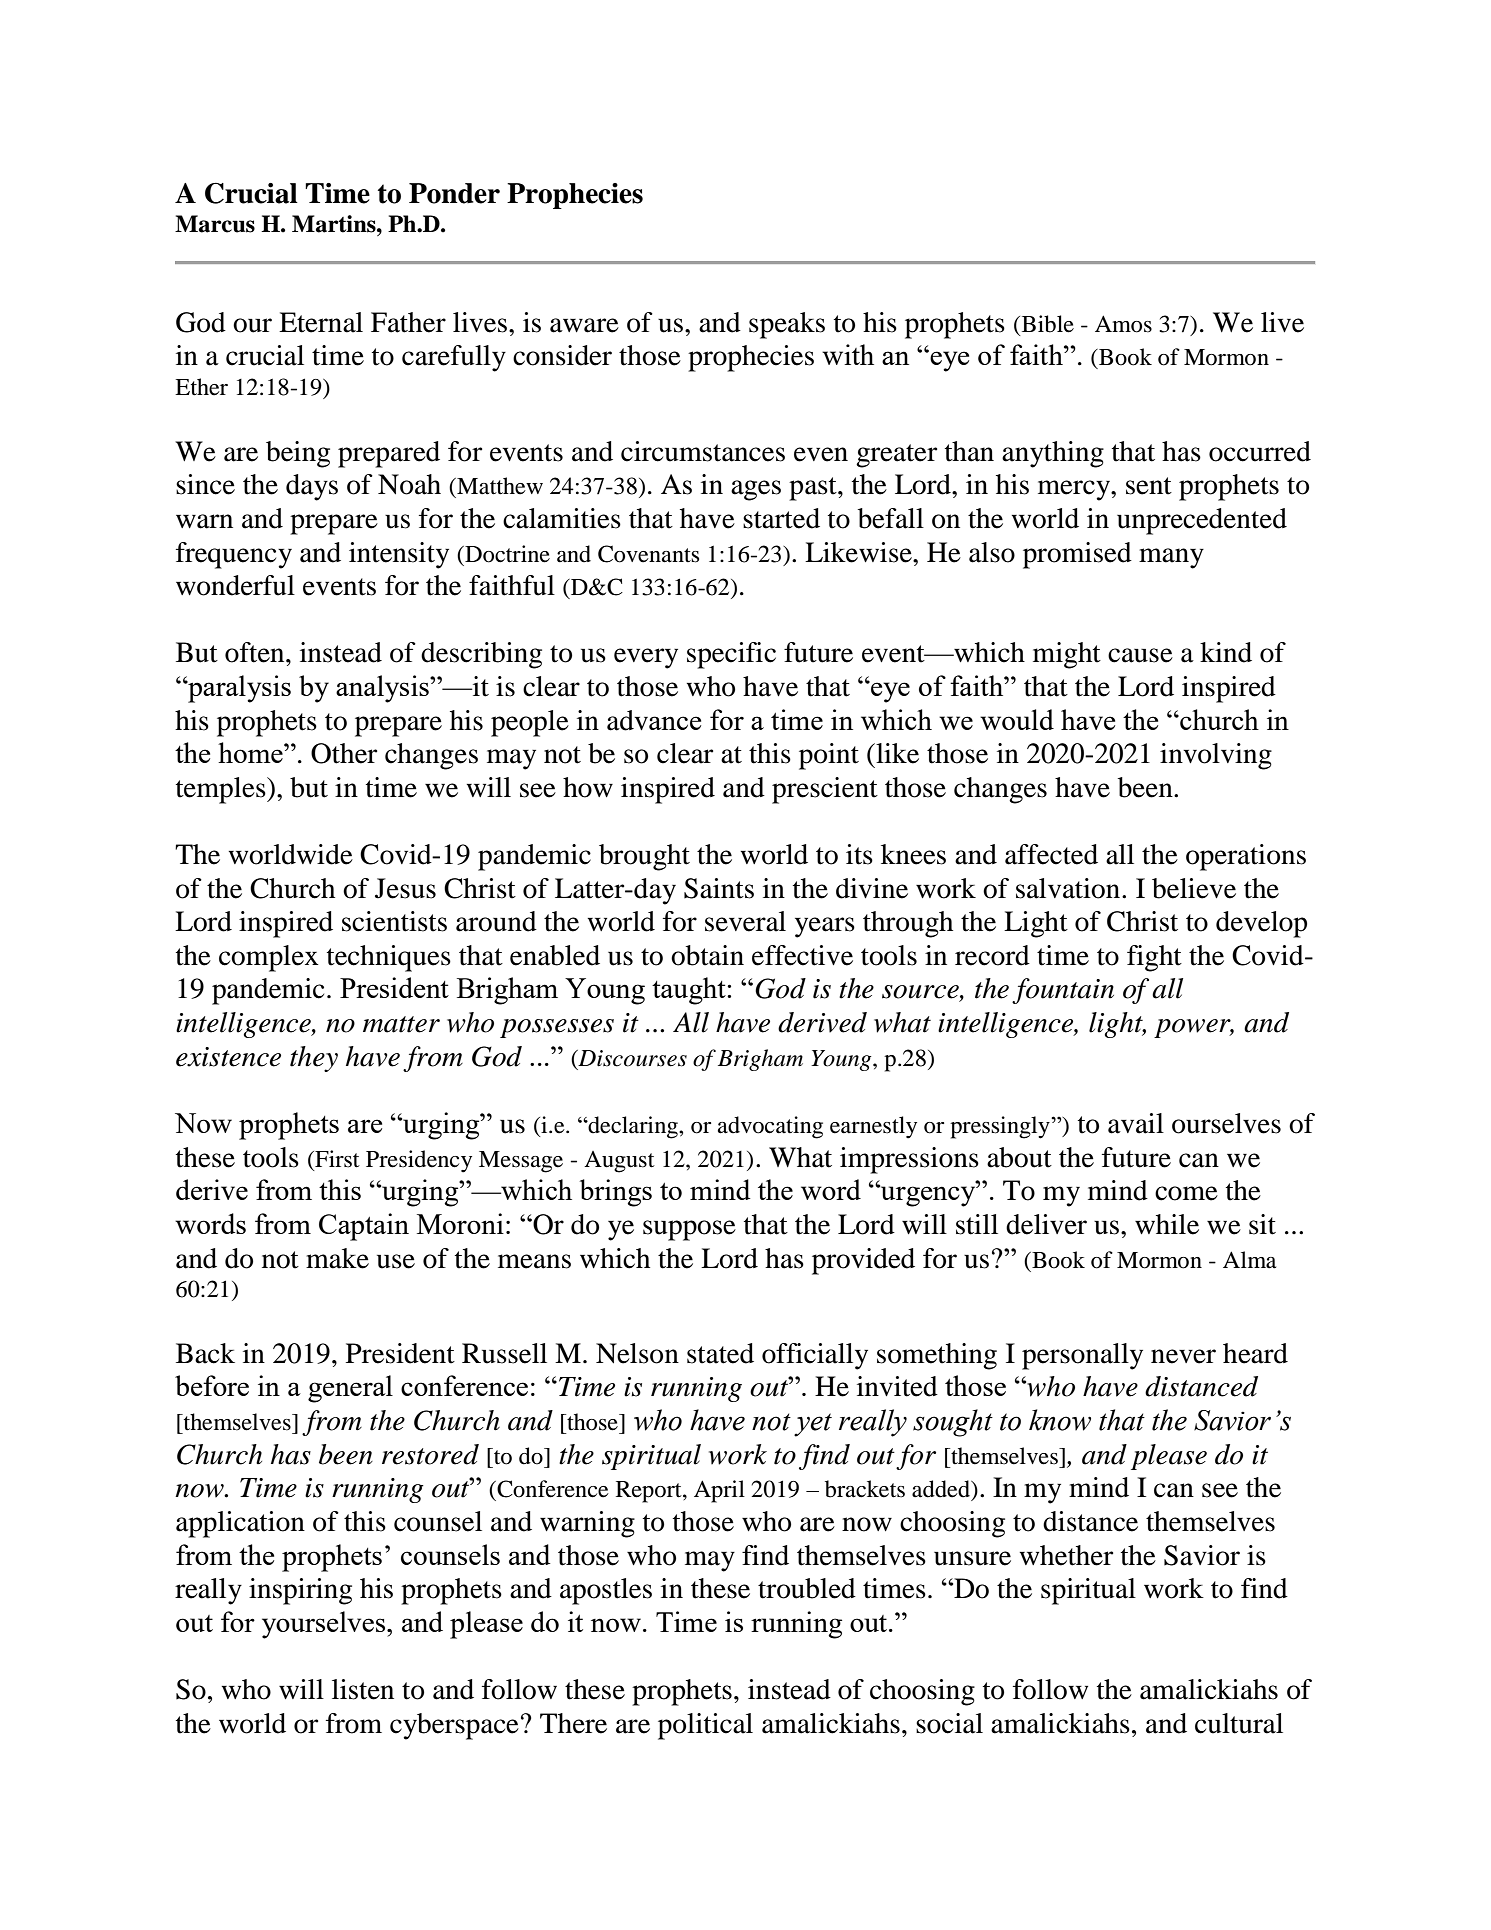 Image resolution: width=1491 pixels, height=1930 pixels. I want to click on listen, so click(363, 1689).
